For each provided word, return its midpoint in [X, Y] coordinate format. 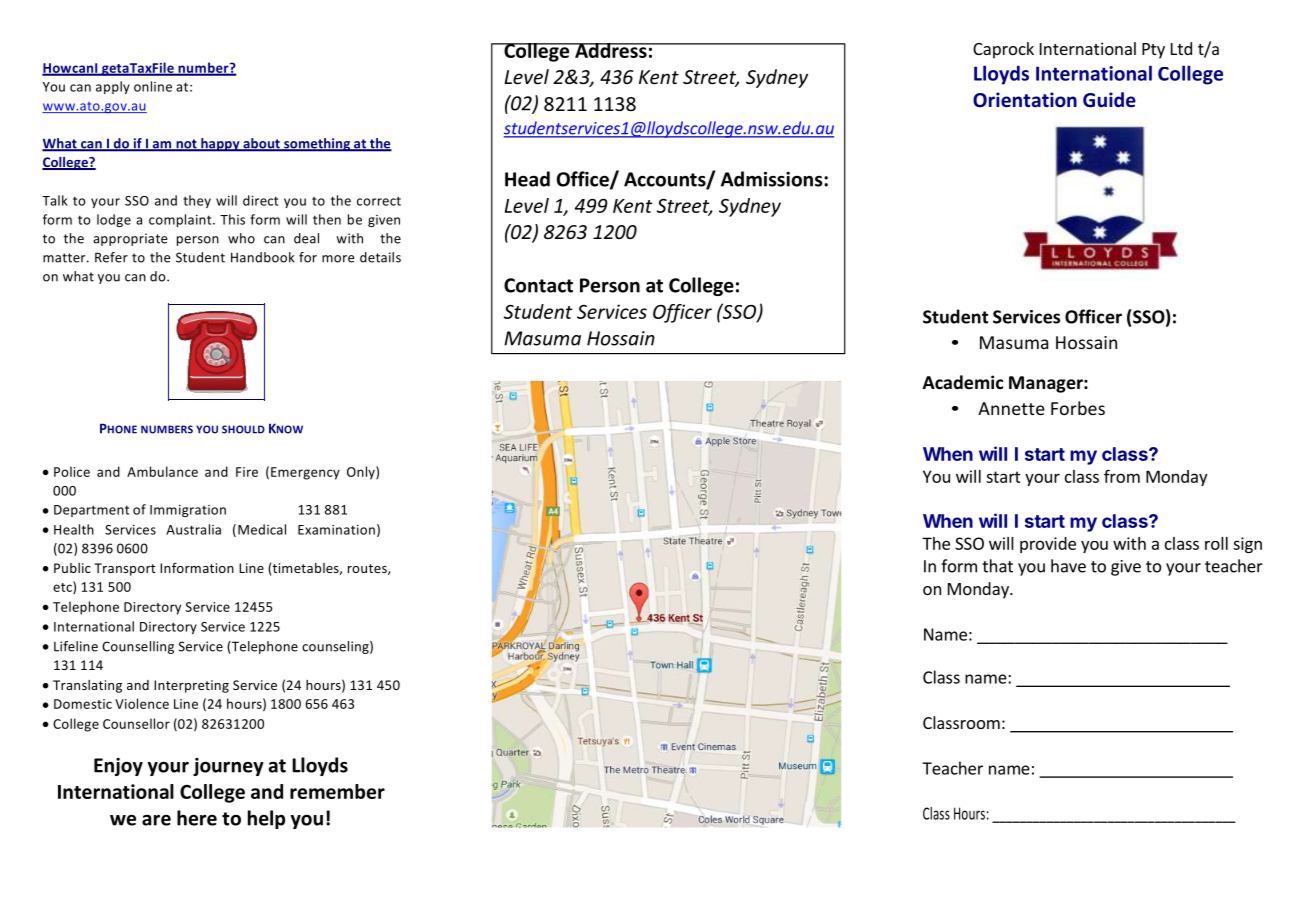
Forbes [1078, 408]
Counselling [138, 647]
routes [368, 569]
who [241, 238]
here [197, 818]
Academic [963, 382]
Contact [538, 285]
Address [611, 50]
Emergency [305, 473]
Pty [1153, 51]
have [1068, 566]
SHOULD [243, 429]
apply [113, 87]
